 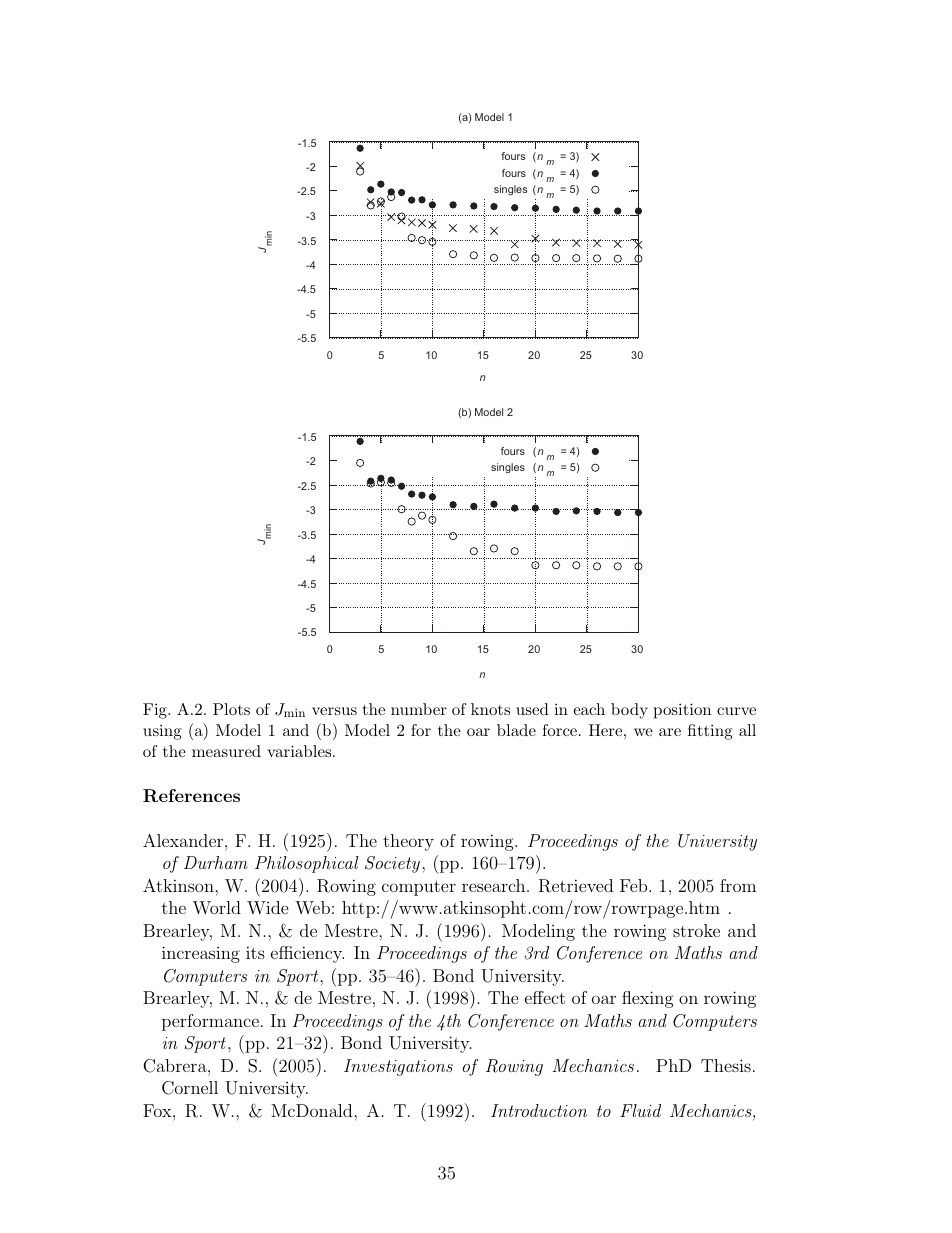 What do you see at coordinates (545, 997) in the page?
I see `effect` at bounding box center [545, 997].
